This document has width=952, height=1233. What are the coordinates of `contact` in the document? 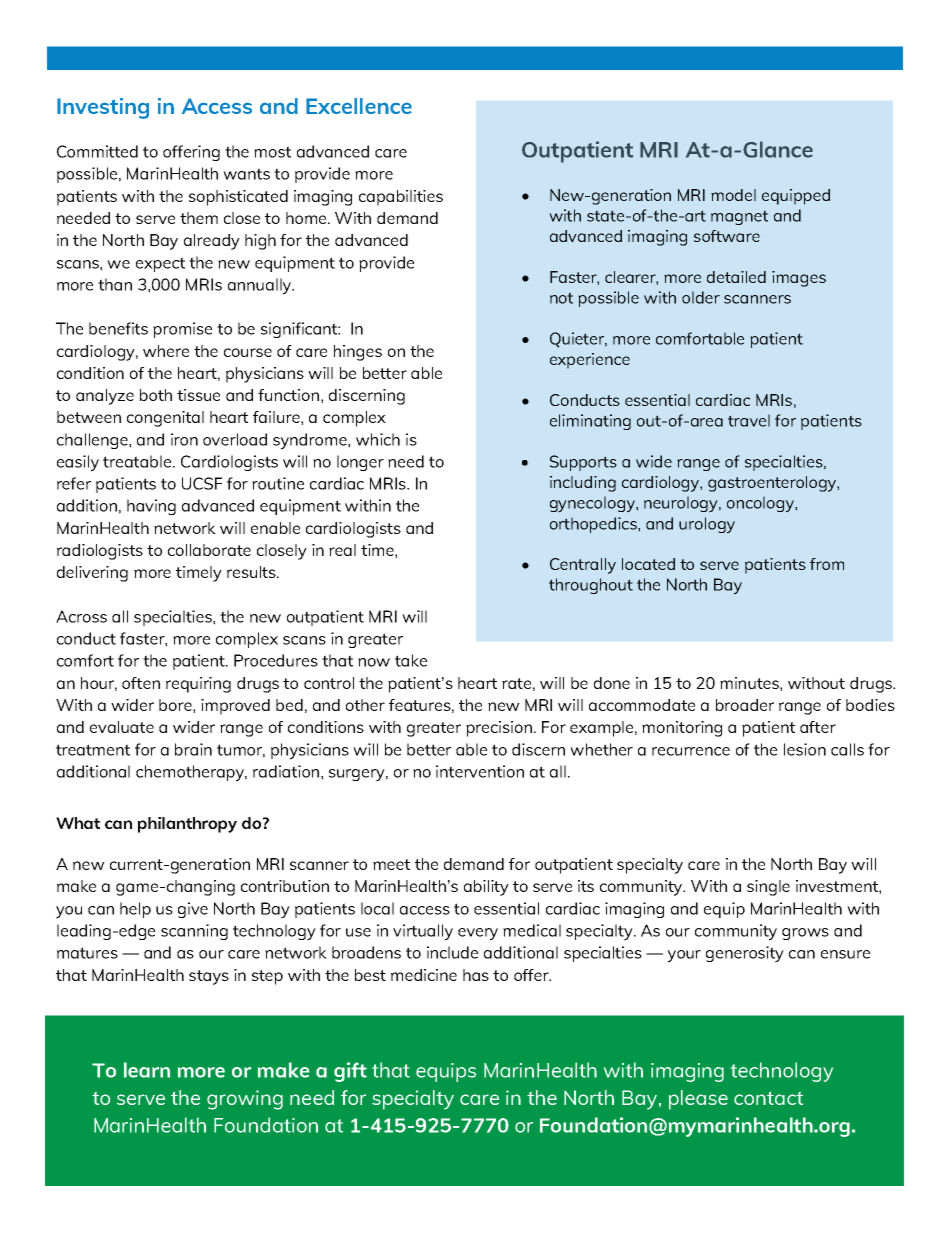 It's located at (768, 1098).
